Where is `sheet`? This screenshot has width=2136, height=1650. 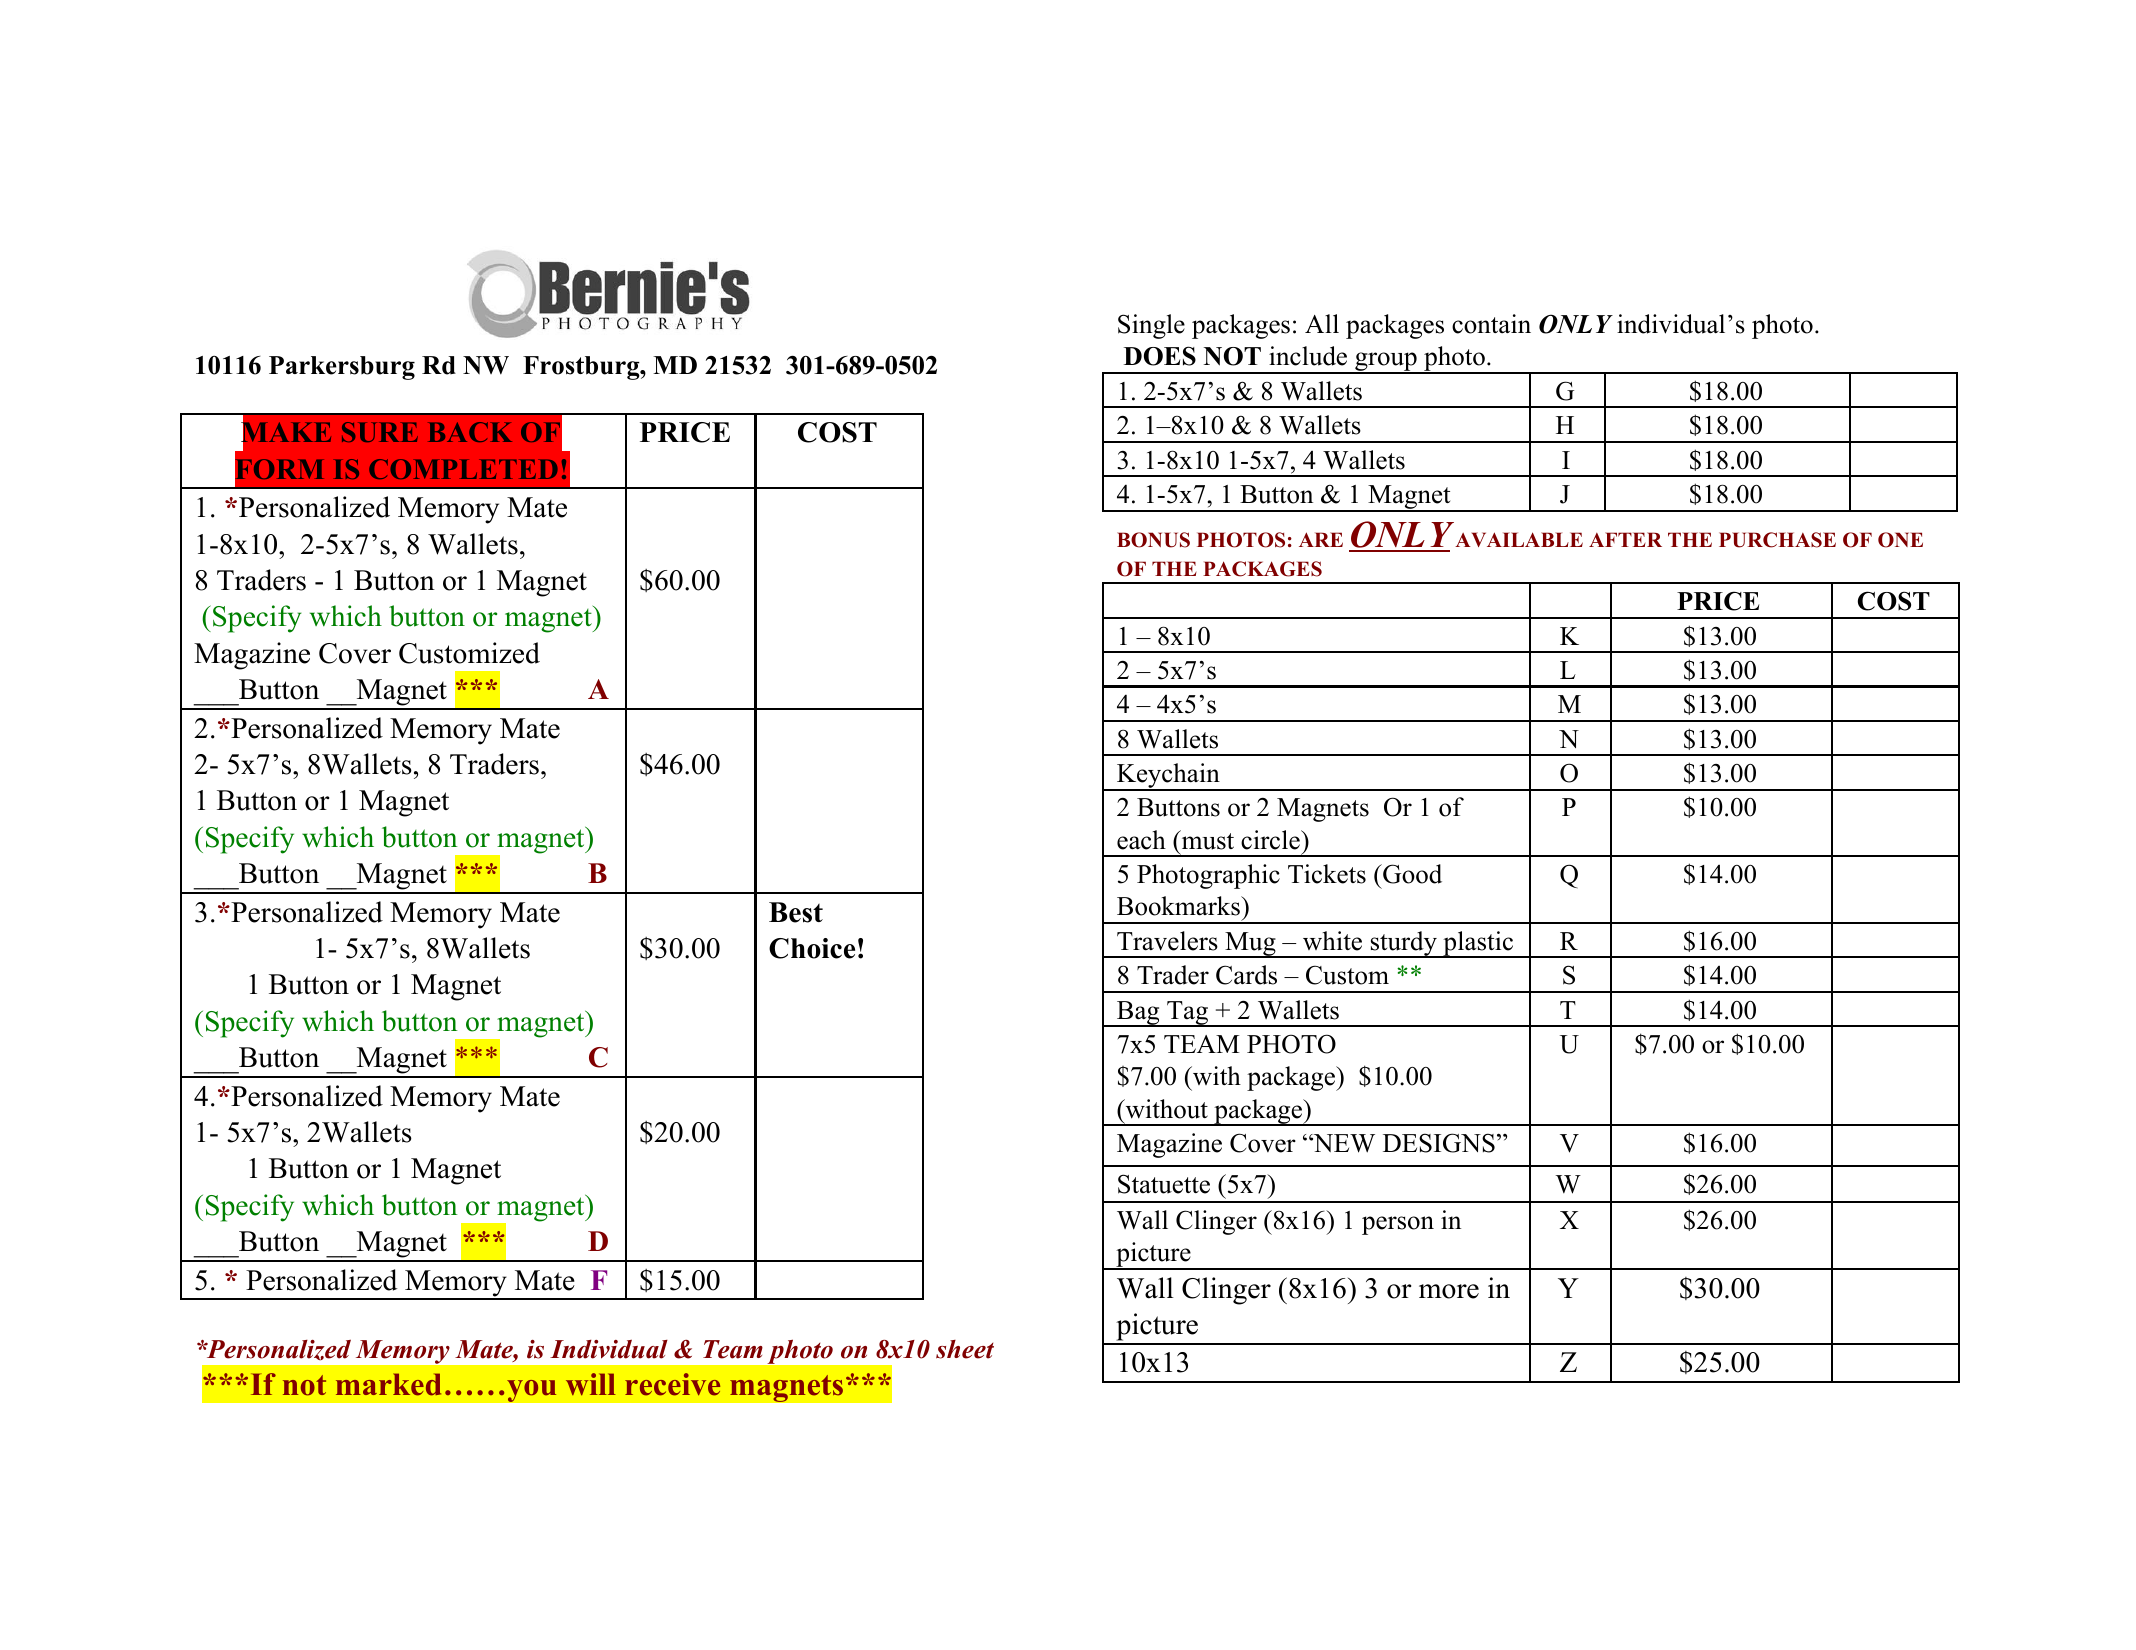
sheet is located at coordinates (965, 1349).
